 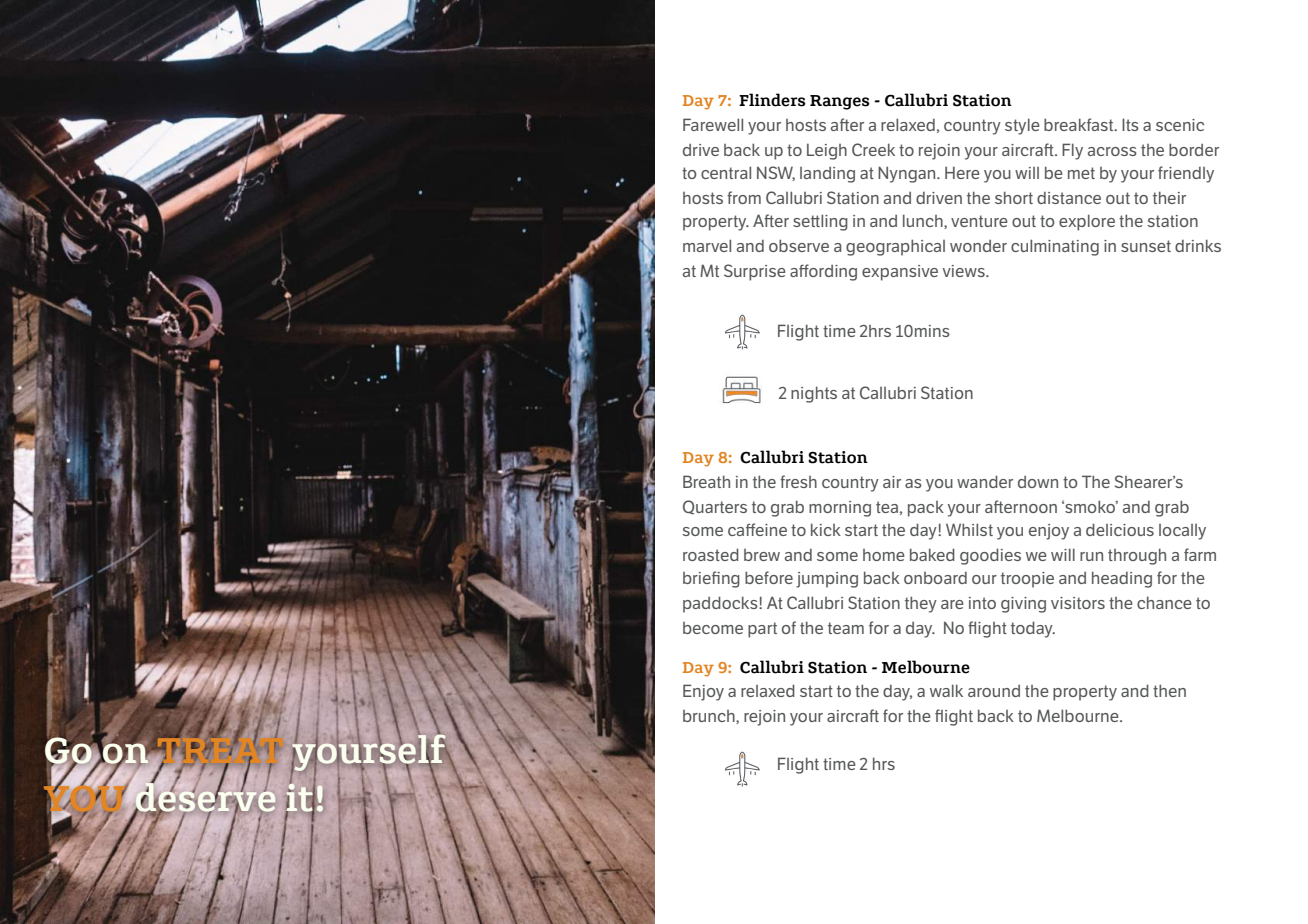 I want to click on culminating, so click(x=1055, y=247).
